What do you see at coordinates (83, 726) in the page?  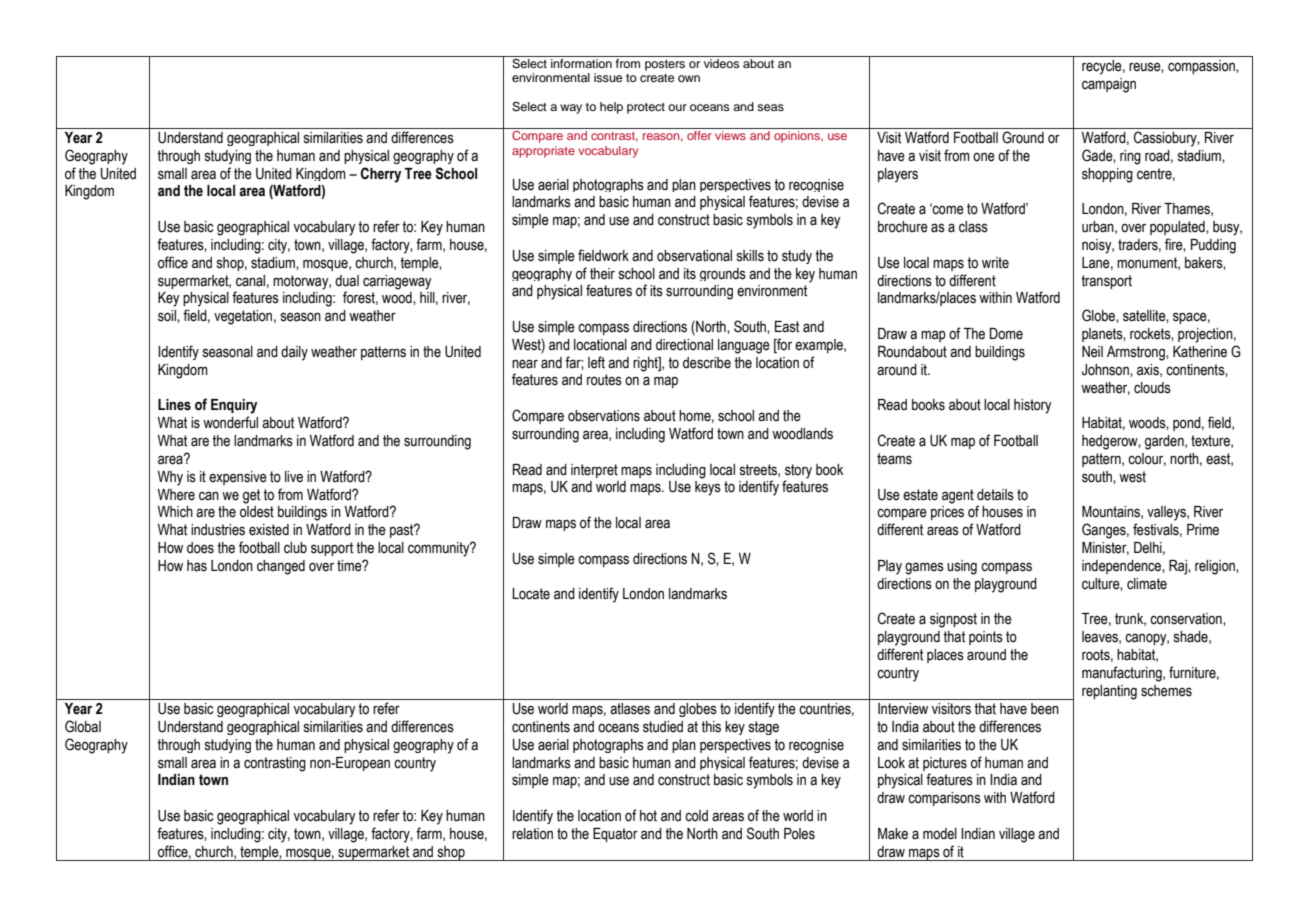 I see `Global` at bounding box center [83, 726].
